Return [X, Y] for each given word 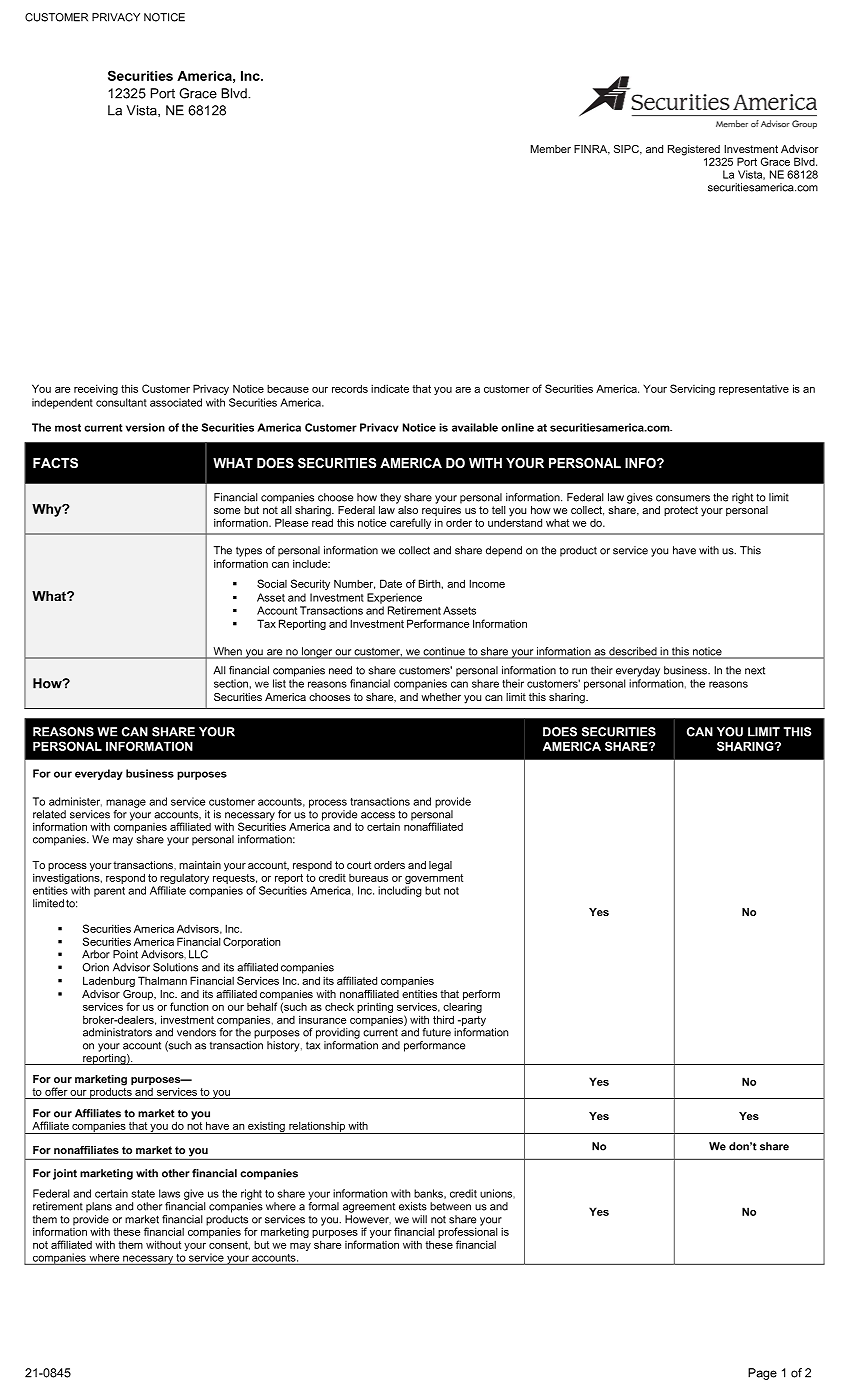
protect [681, 511]
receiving [96, 389]
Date [391, 583]
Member [551, 149]
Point [125, 954]
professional [467, 1233]
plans [99, 1207]
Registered [694, 151]
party [473, 1021]
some [227, 511]
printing [375, 1009]
